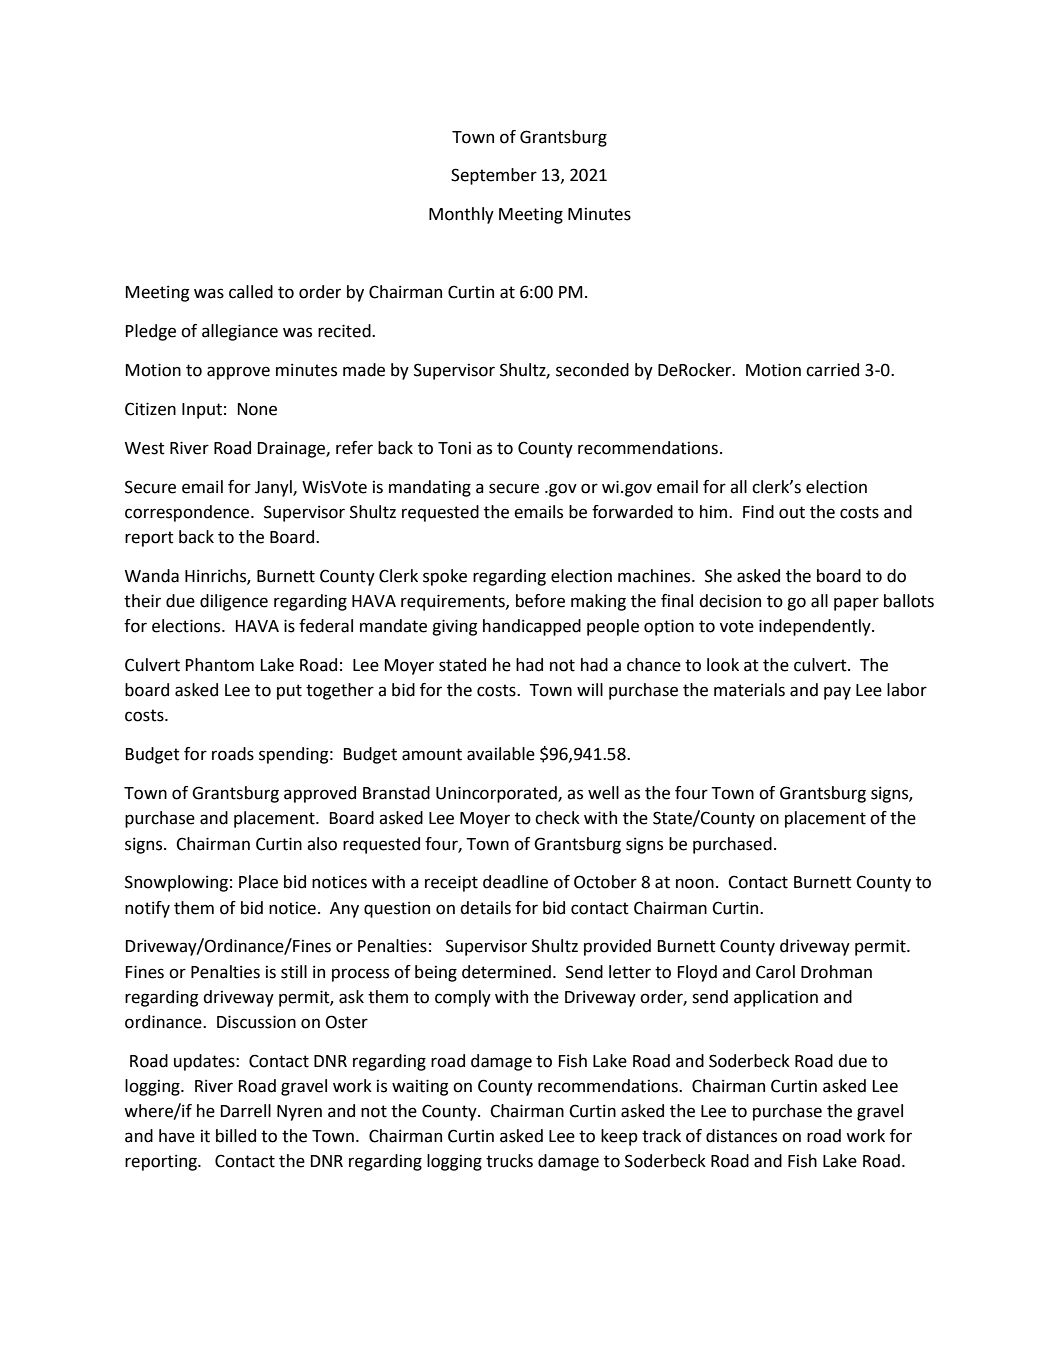 The image size is (1059, 1371). I want to click on still, so click(294, 972).
